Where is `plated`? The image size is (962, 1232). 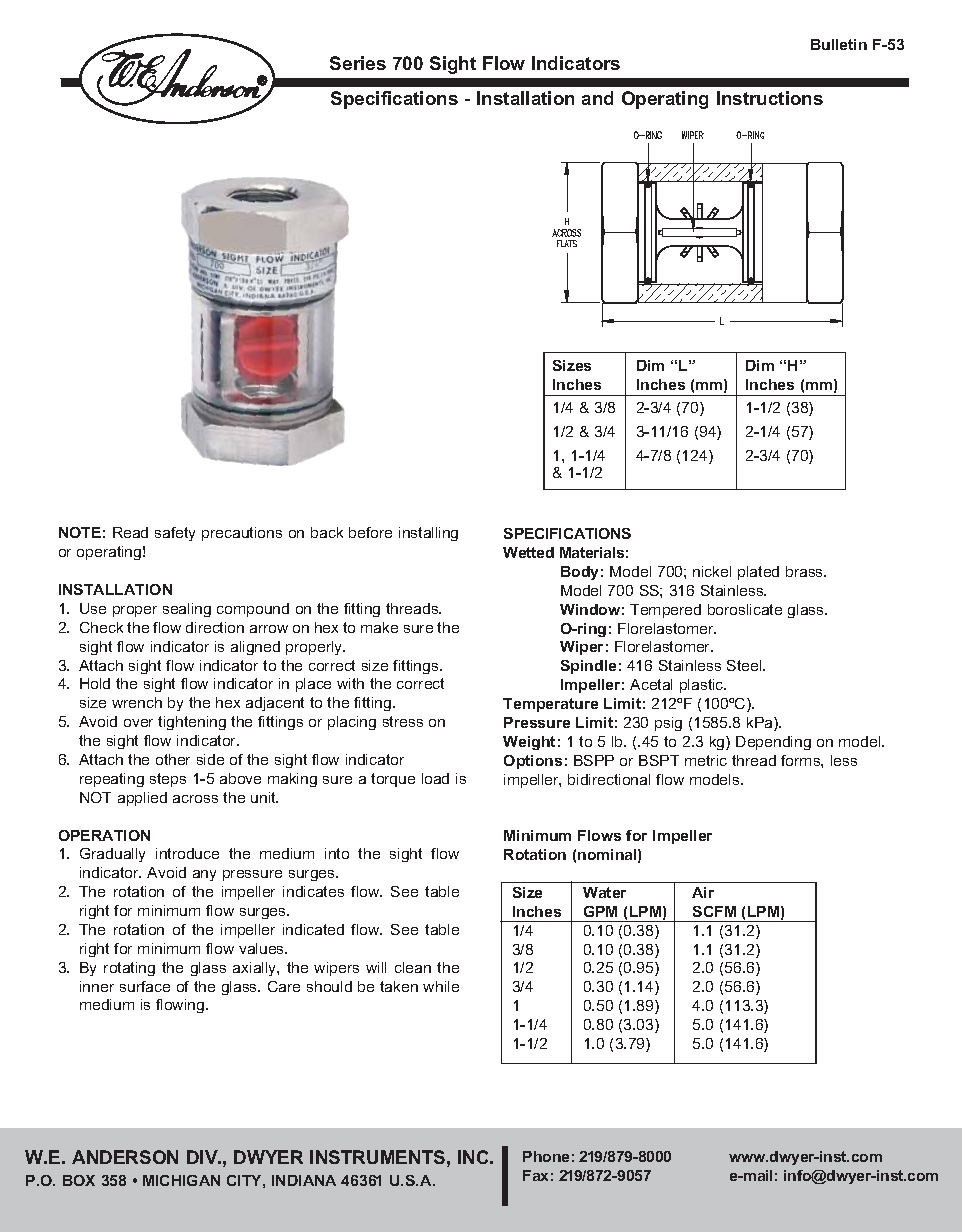
plated is located at coordinates (758, 573).
